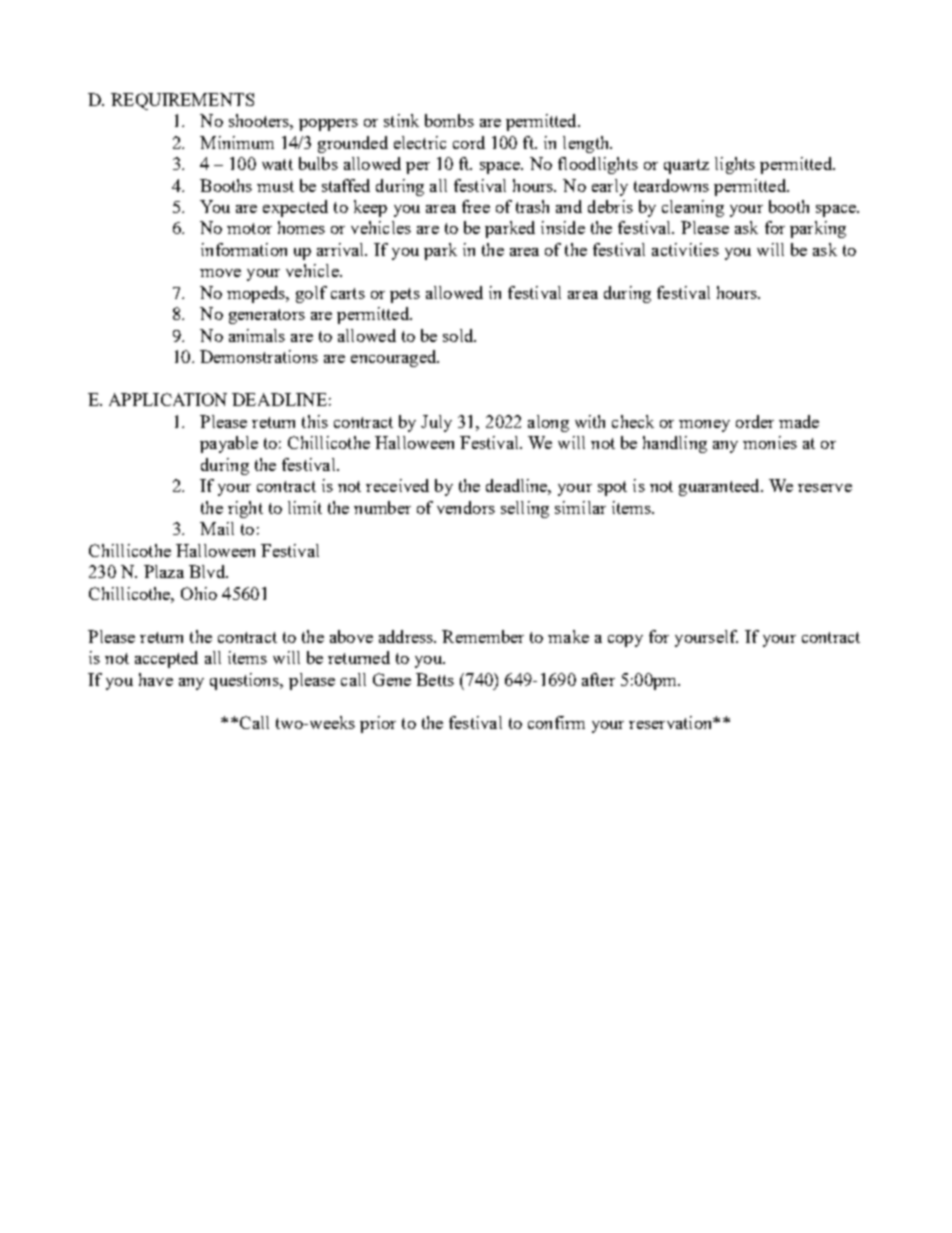 The height and width of the screenshot is (1233, 952). What do you see at coordinates (246, 681) in the screenshot?
I see `questions` at bounding box center [246, 681].
